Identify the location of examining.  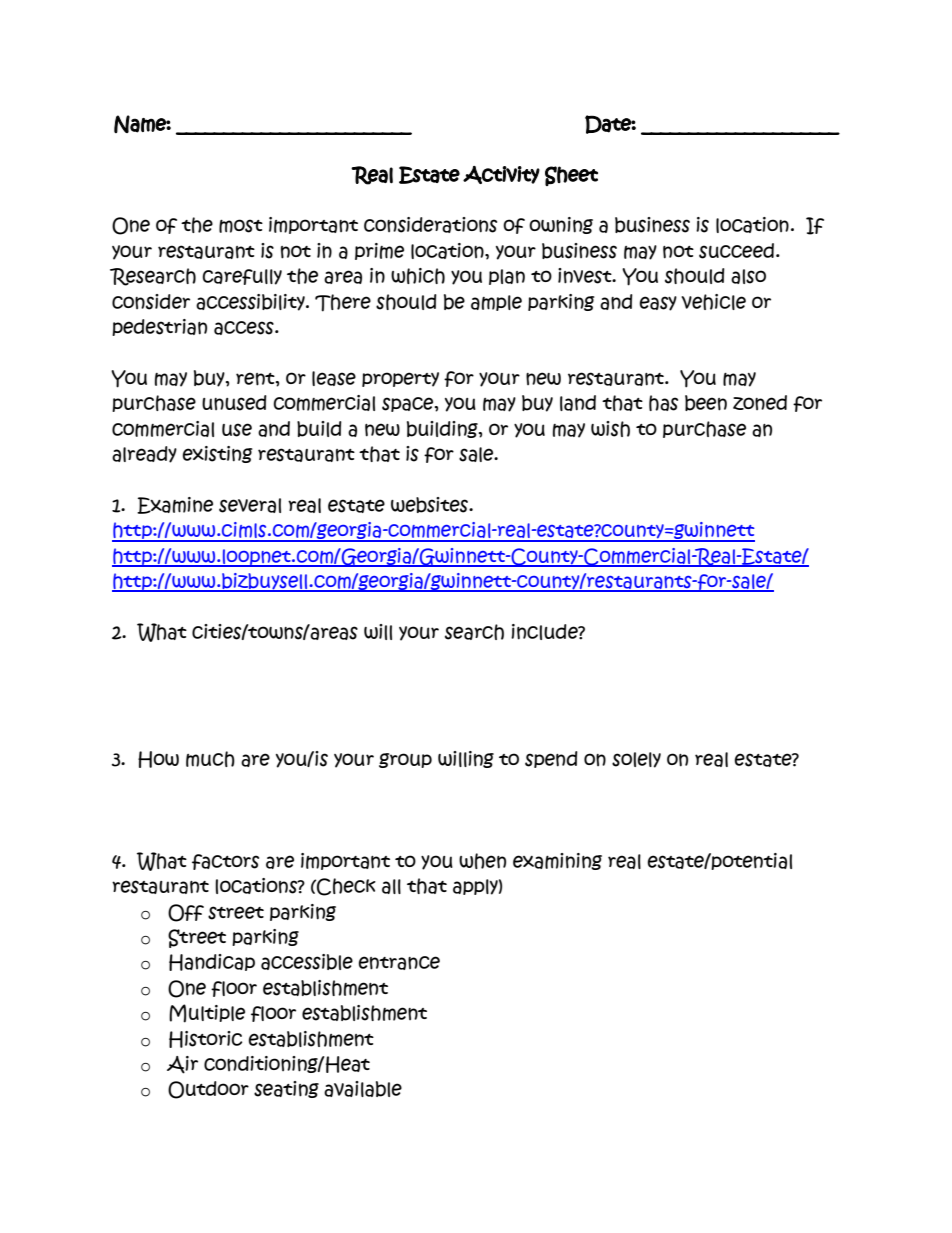
(557, 861).
